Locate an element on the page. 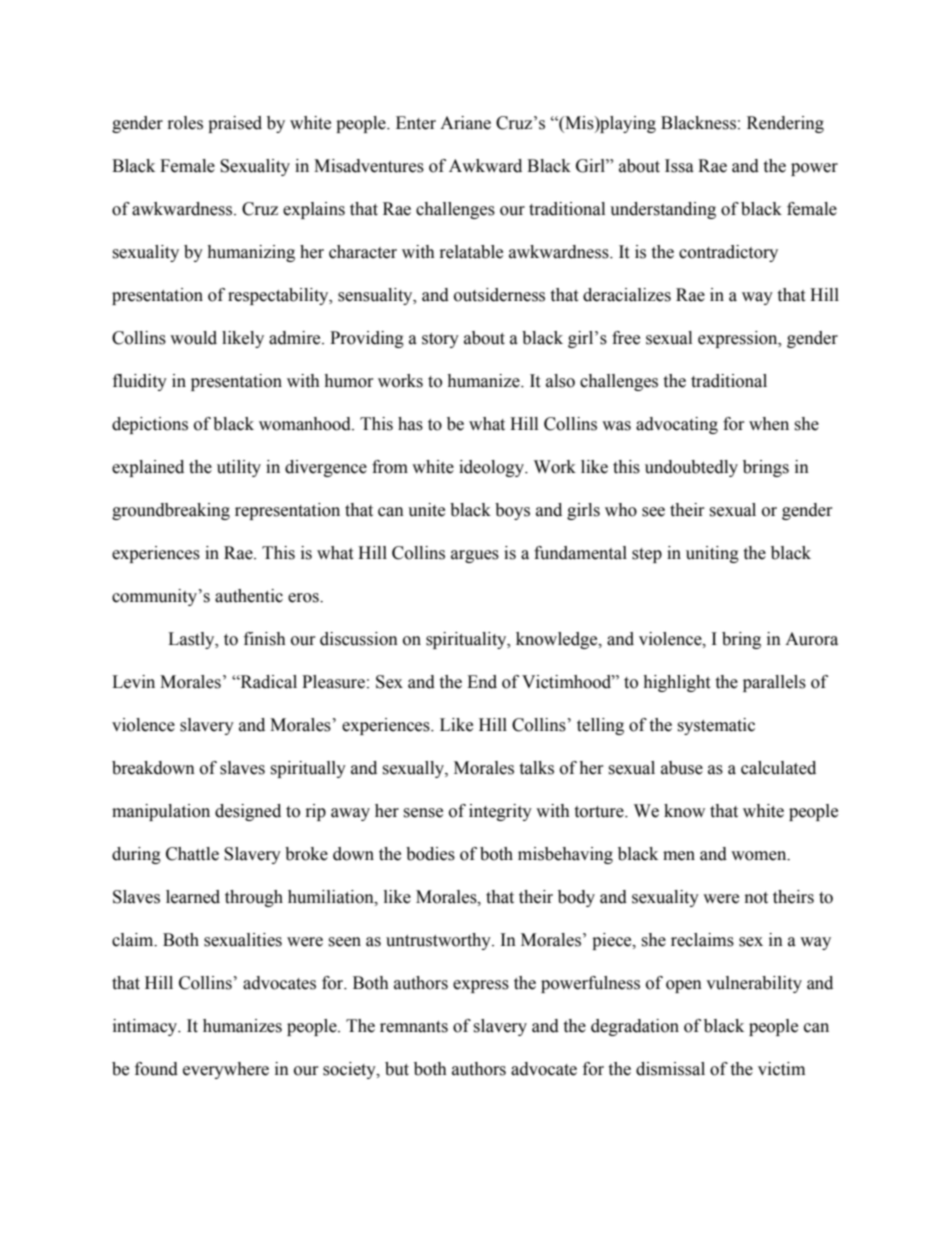 The height and width of the page is (1233, 952). everywhere is located at coordinates (226, 1070).
